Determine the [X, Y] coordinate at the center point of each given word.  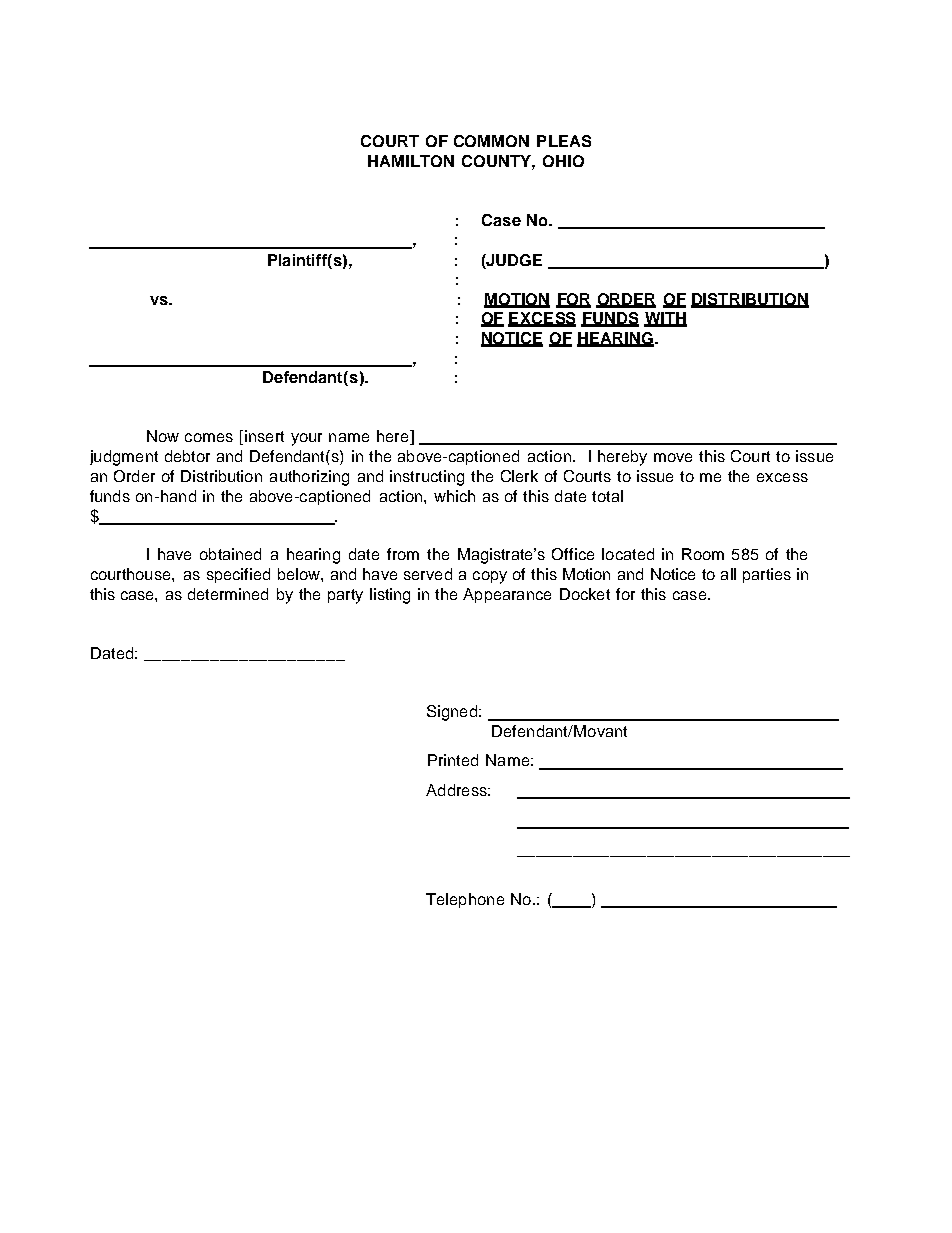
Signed [453, 713]
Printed [453, 760]
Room [703, 554]
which [454, 496]
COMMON [491, 141]
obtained [230, 554]
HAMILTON [411, 161]
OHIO [563, 161]
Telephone [465, 900]
